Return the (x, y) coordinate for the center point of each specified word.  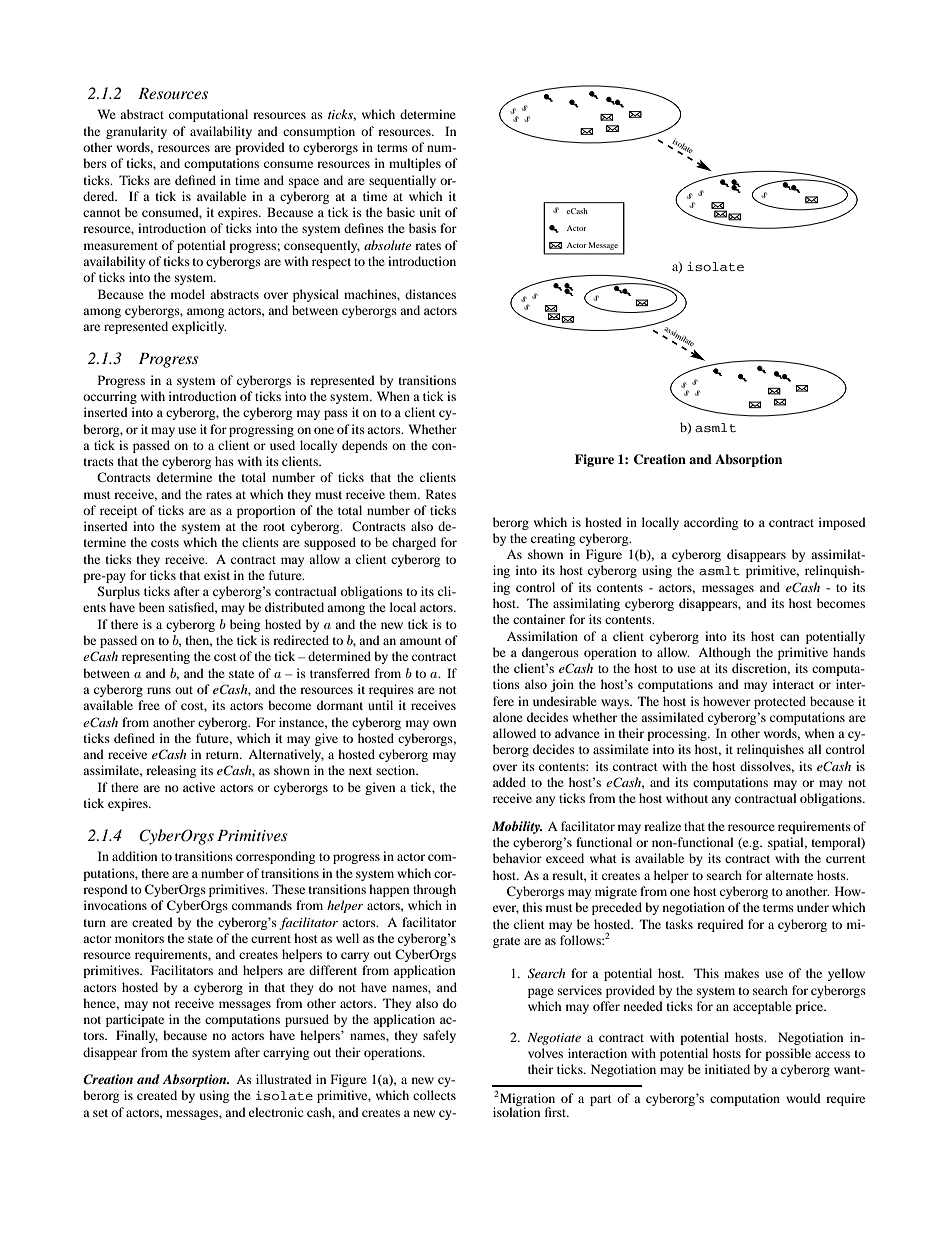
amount (421, 641)
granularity (136, 132)
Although (724, 653)
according (711, 523)
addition (134, 856)
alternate (789, 875)
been (152, 607)
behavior (517, 858)
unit (430, 212)
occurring (110, 397)
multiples (415, 164)
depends (365, 446)
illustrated (284, 1079)
